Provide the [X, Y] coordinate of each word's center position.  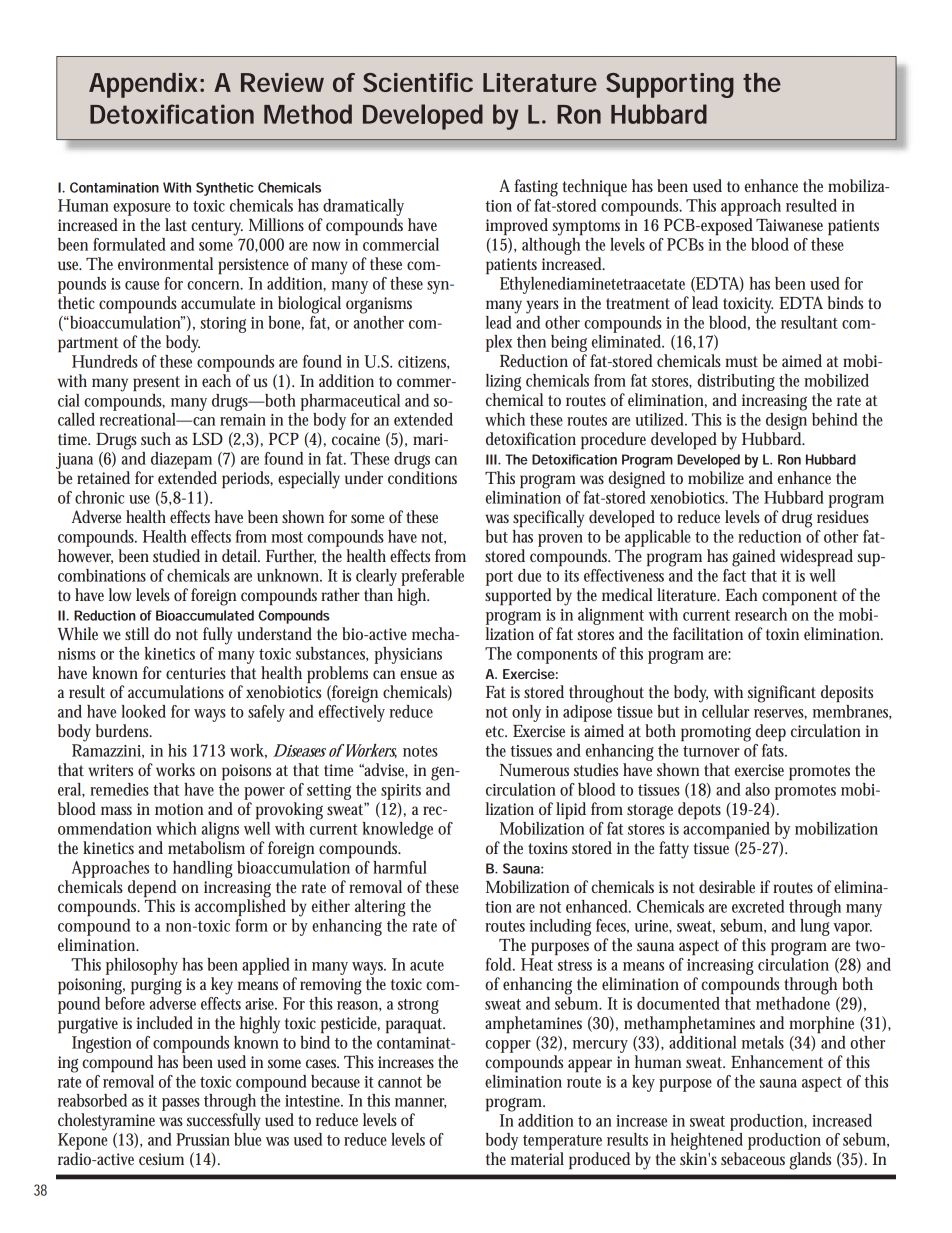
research [761, 614]
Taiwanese [789, 225]
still [137, 633]
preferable [432, 577]
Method [308, 114]
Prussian [203, 1139]
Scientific [418, 82]
